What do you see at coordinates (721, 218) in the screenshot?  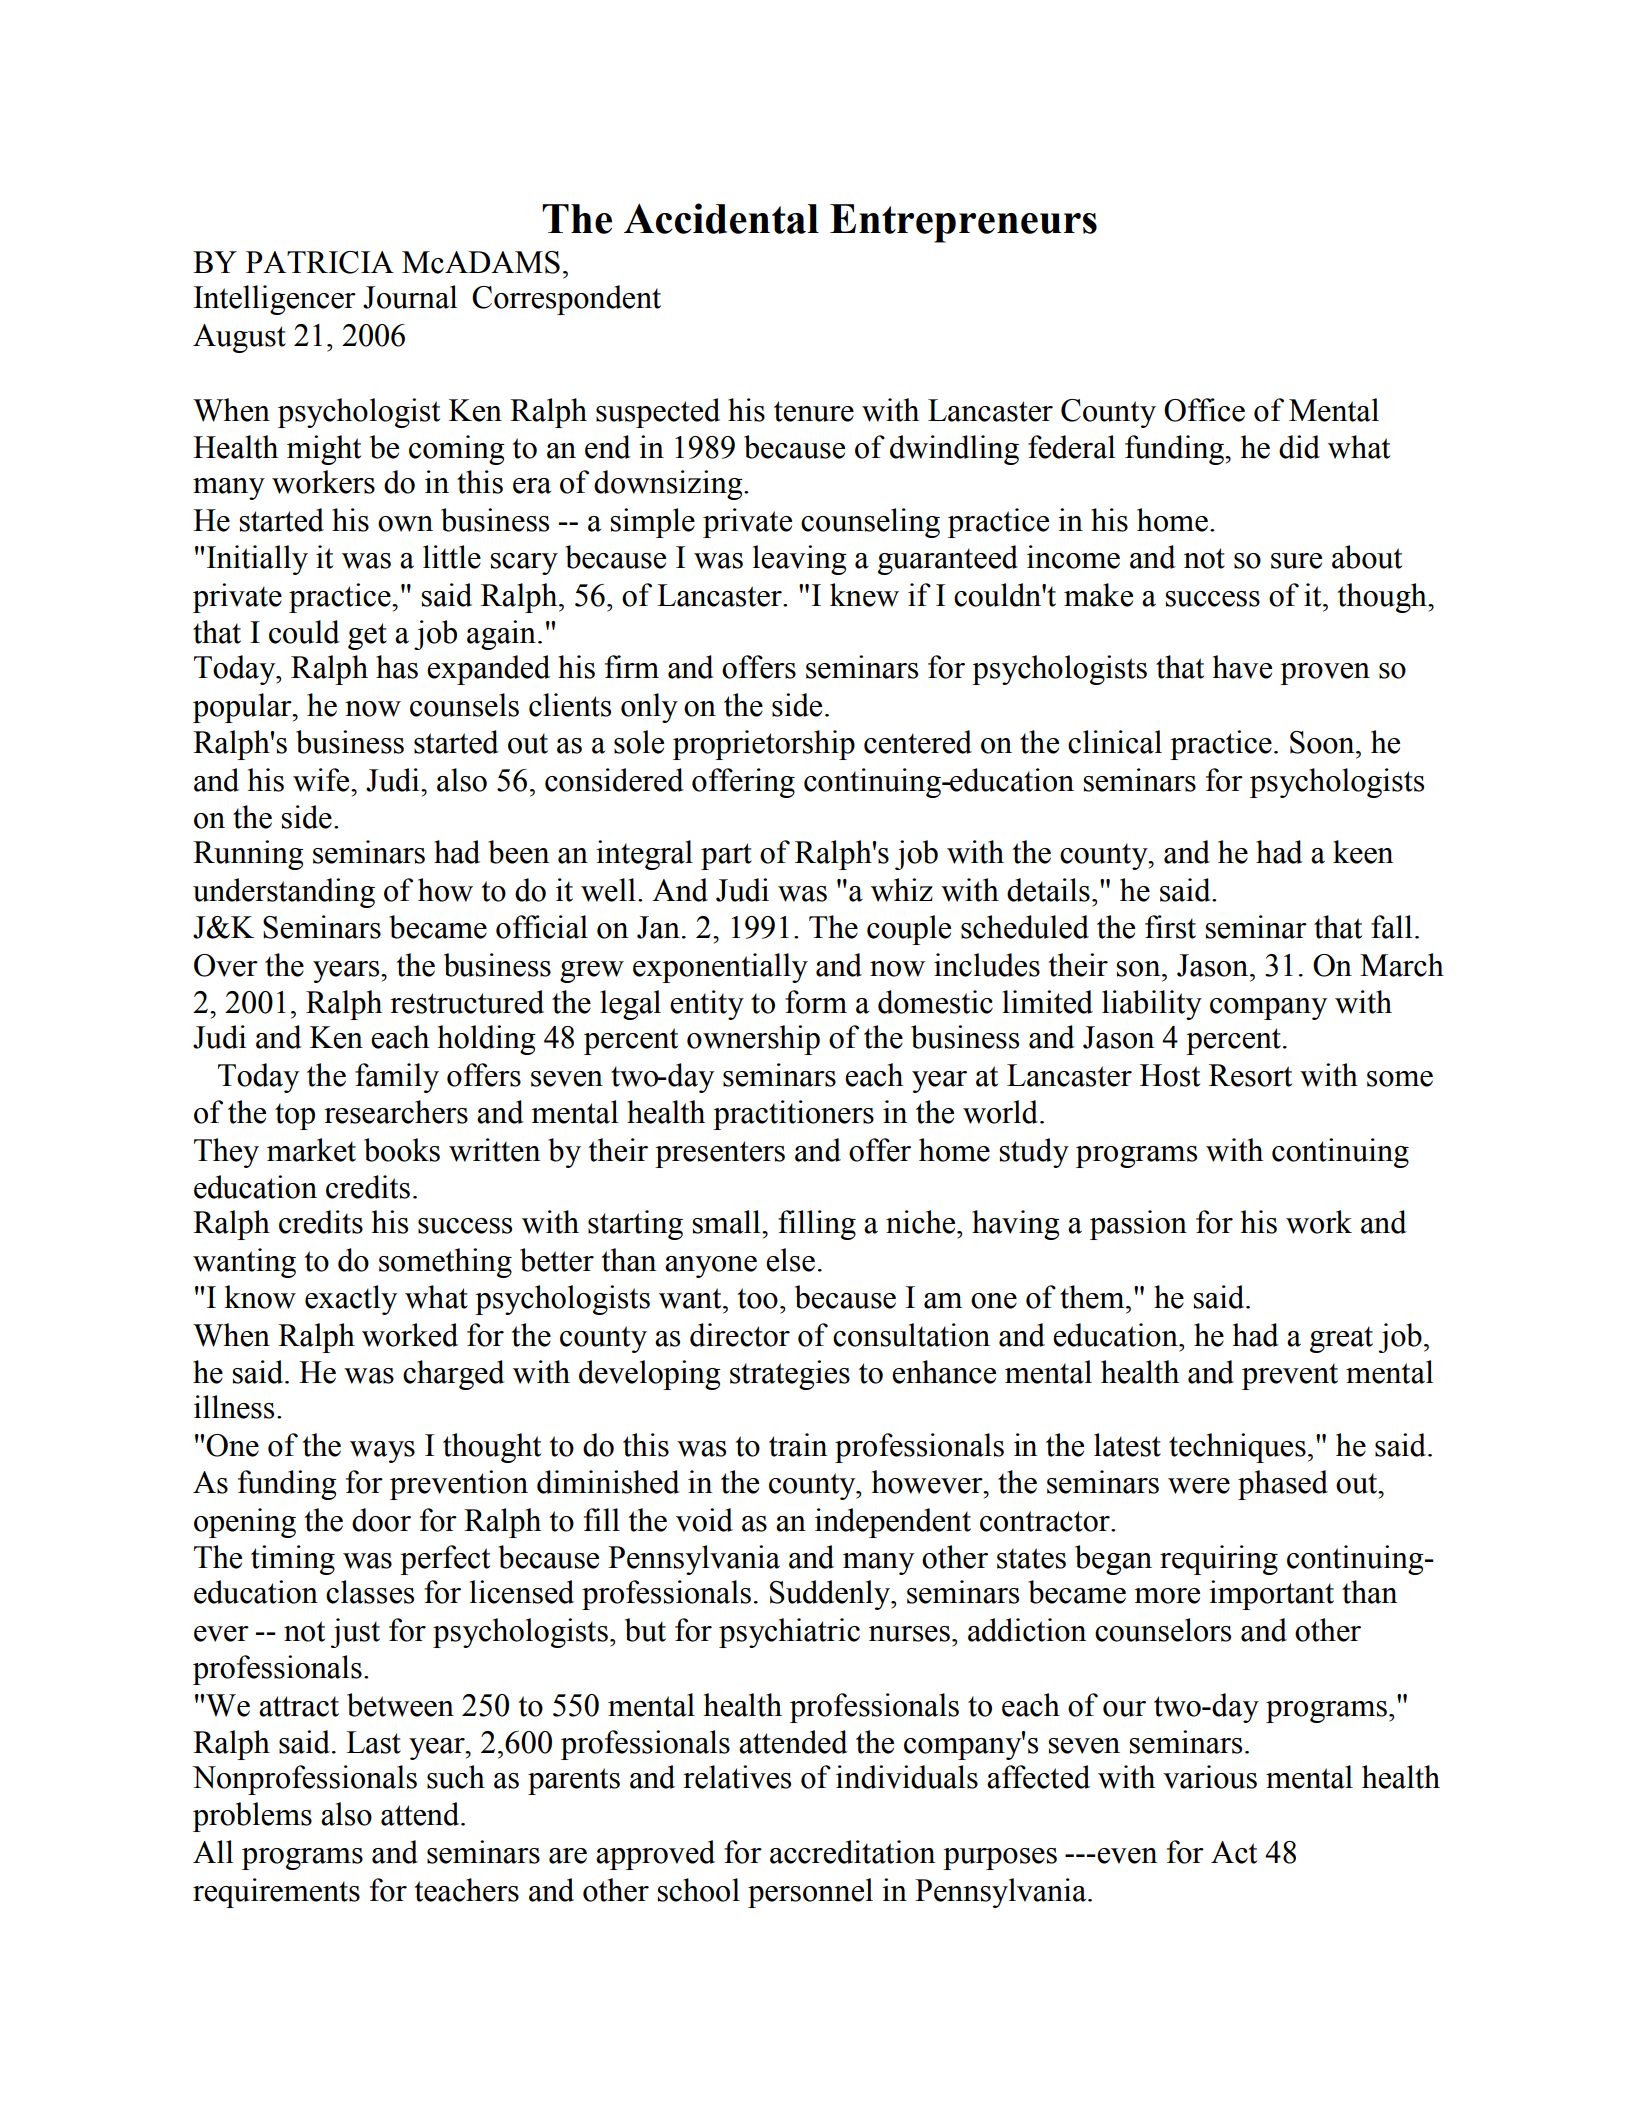 I see `Accidental` at bounding box center [721, 218].
